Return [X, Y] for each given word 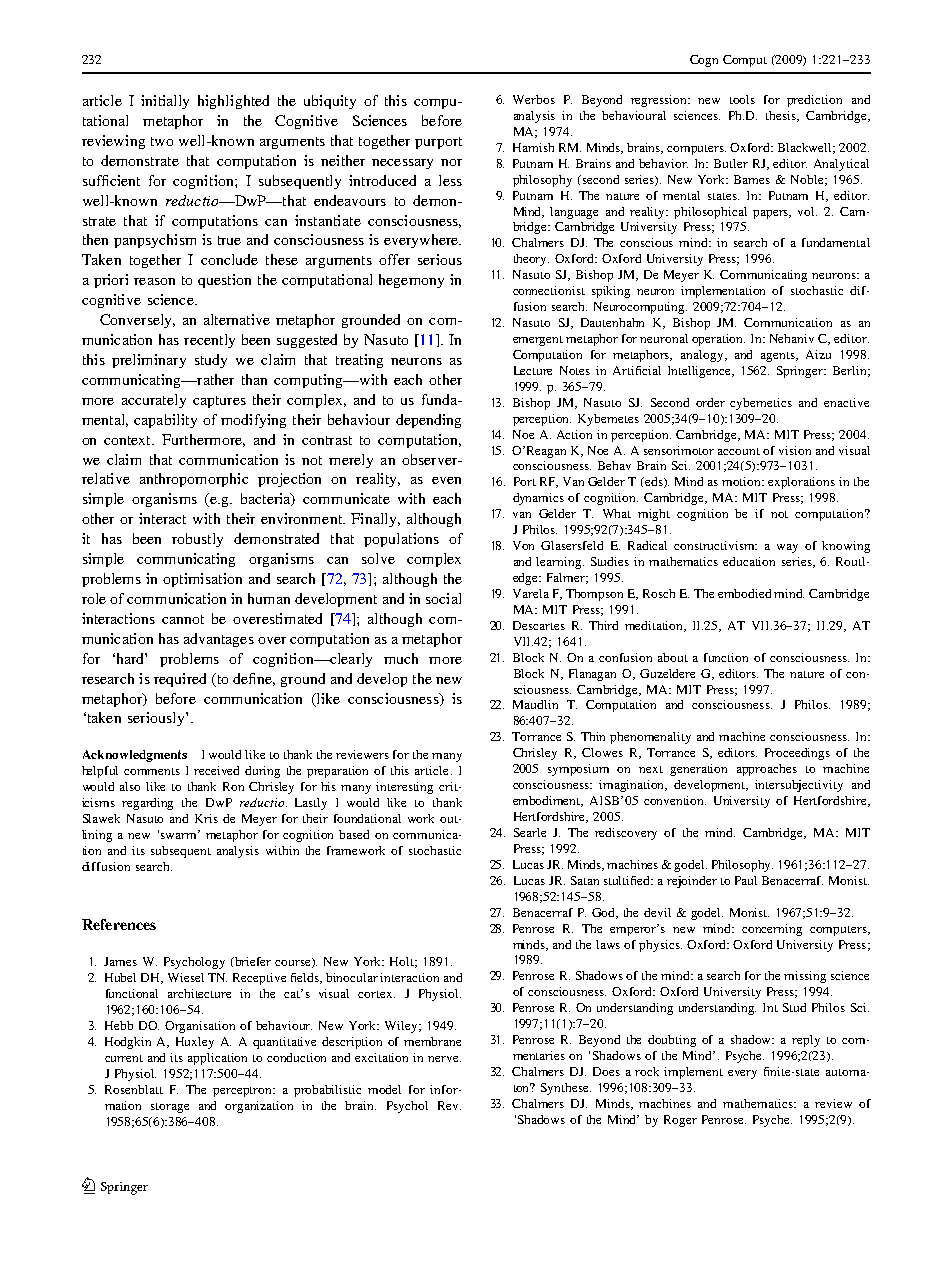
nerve [444, 1059]
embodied [744, 593]
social [443, 598]
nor [451, 162]
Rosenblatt [134, 1089]
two [162, 141]
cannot [183, 619]
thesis [782, 116]
